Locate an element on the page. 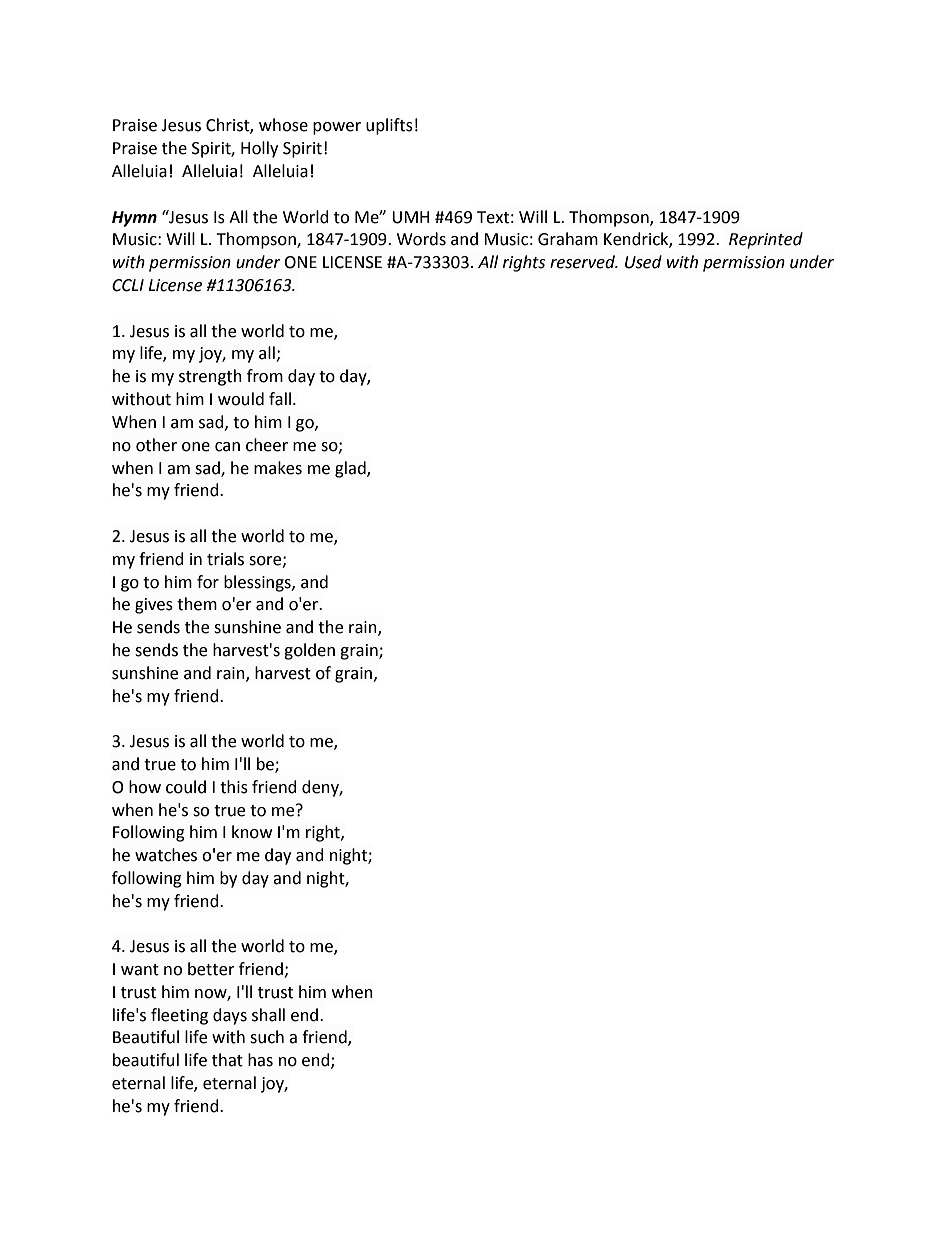  days is located at coordinates (230, 1016).
